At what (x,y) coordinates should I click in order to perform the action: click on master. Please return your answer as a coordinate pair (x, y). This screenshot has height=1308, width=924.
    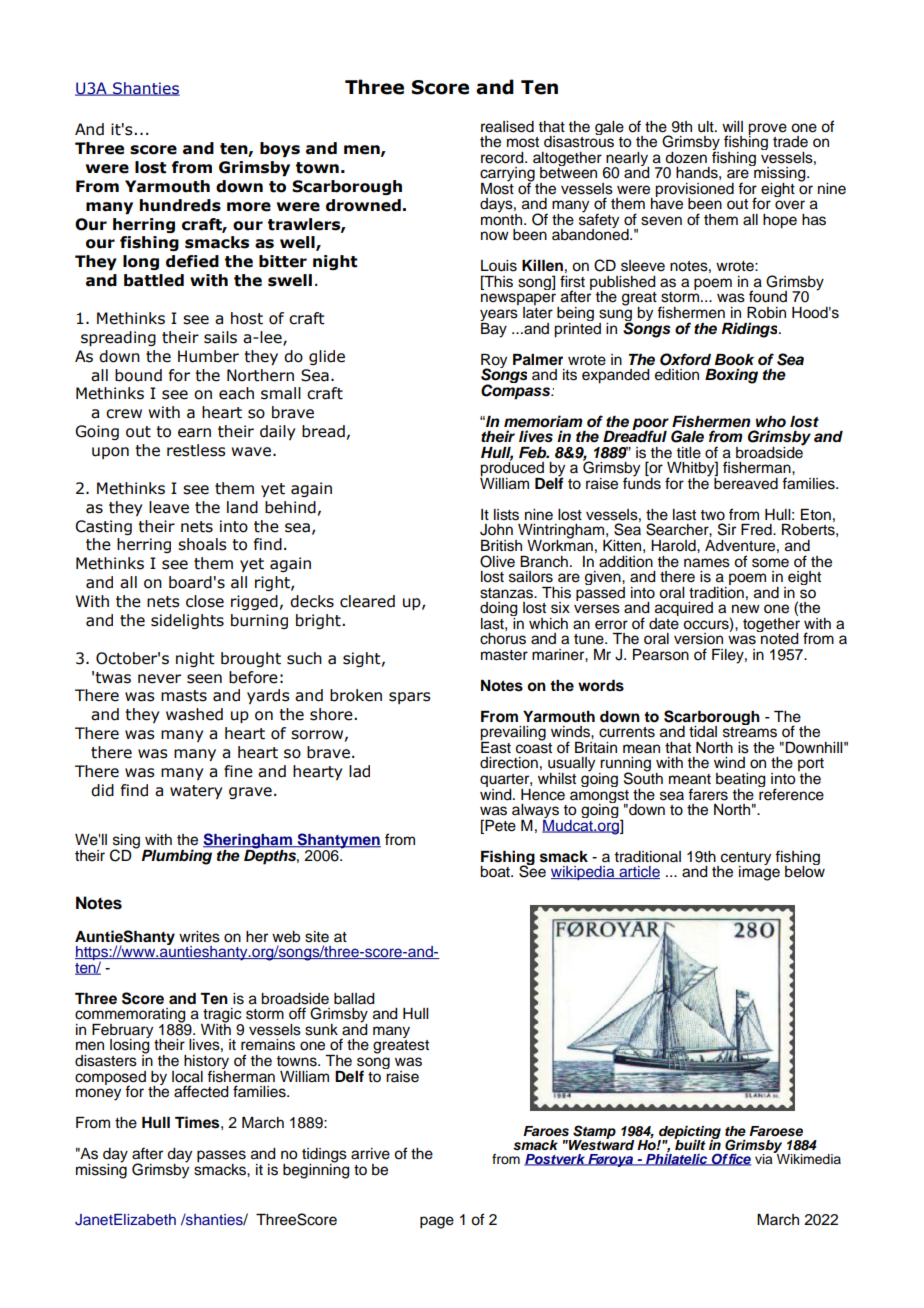
    Looking at the image, I should click on (504, 655).
